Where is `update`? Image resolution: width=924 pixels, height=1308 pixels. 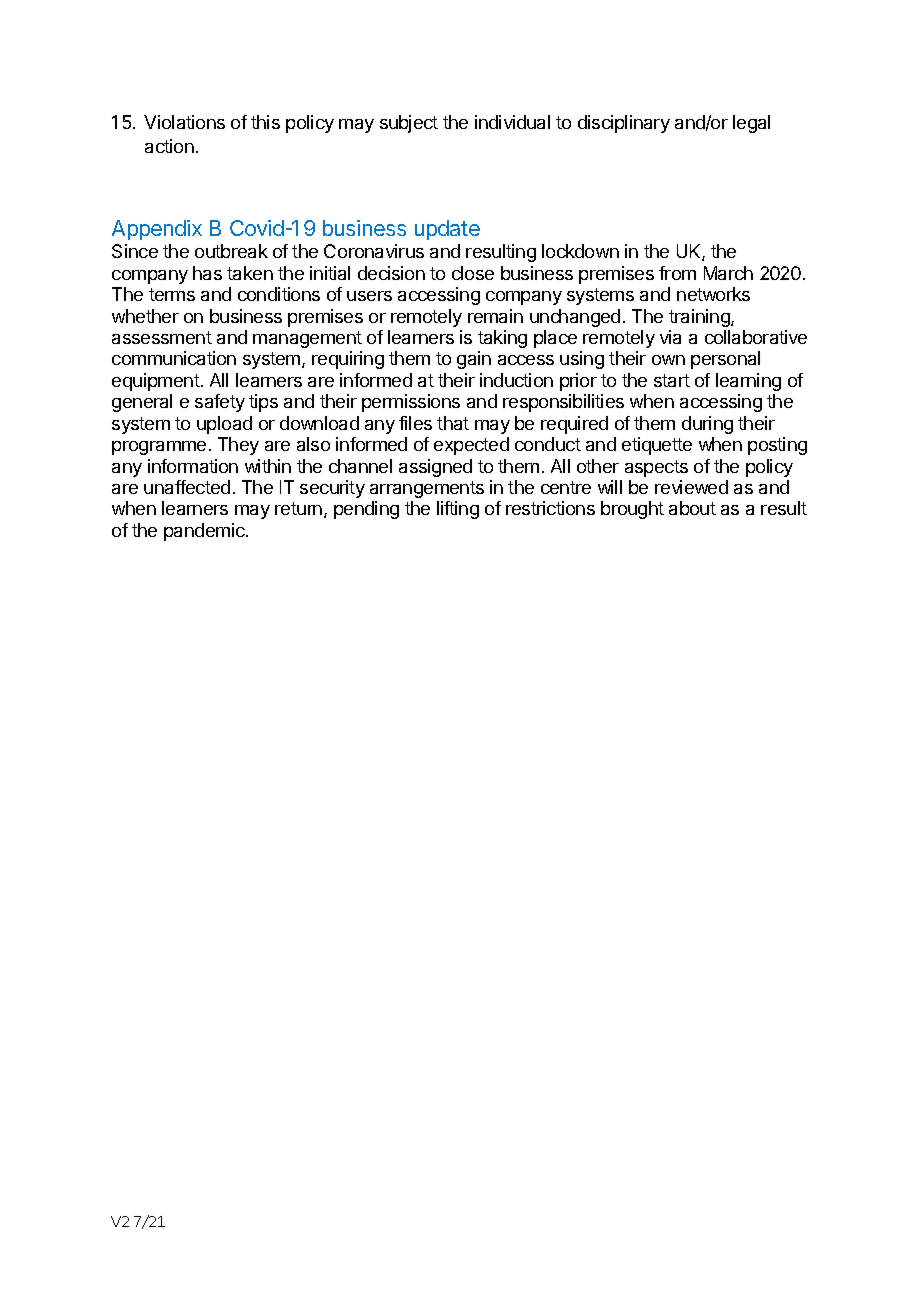 update is located at coordinates (447, 230).
